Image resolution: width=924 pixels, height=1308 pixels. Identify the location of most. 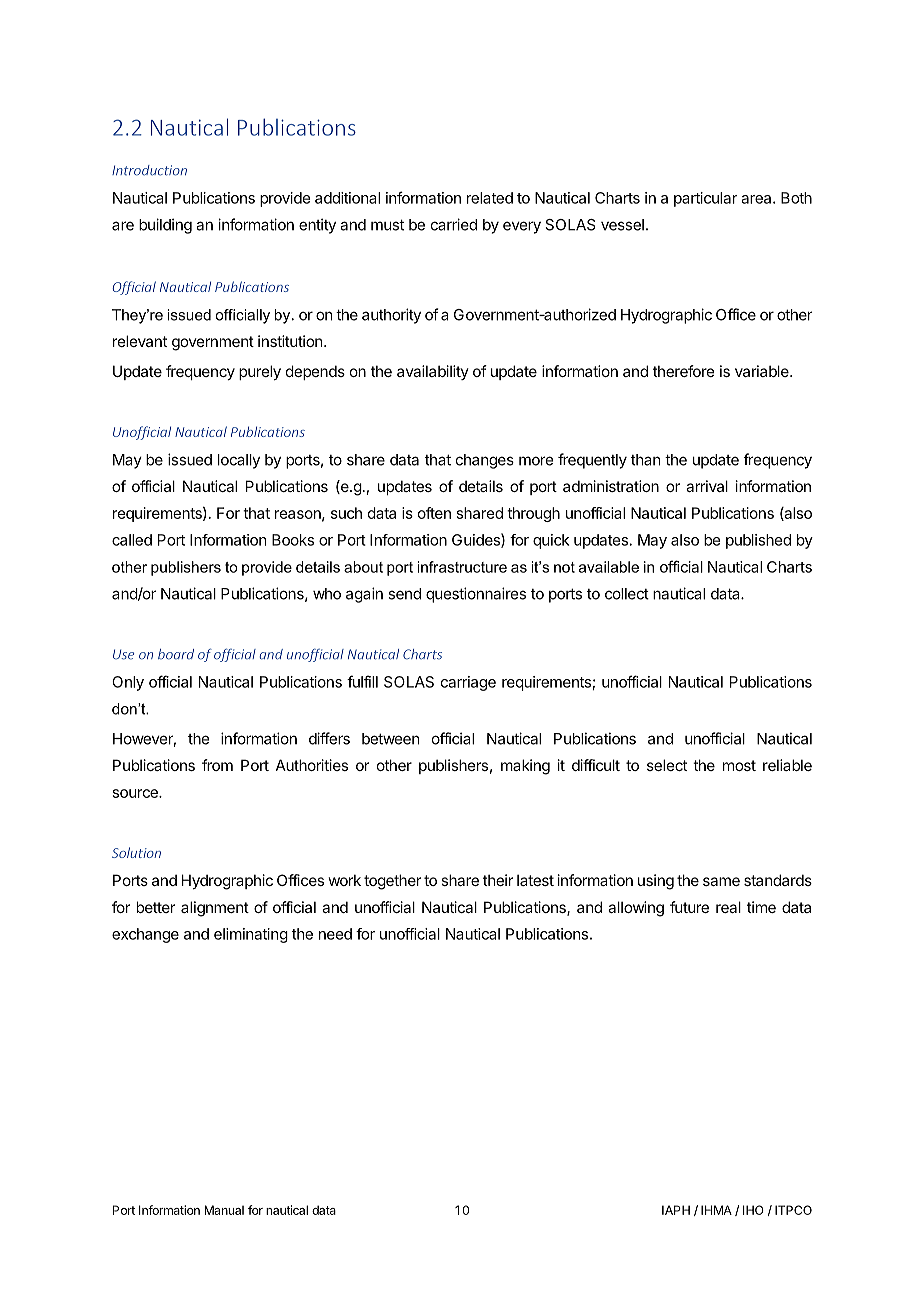
(739, 765).
